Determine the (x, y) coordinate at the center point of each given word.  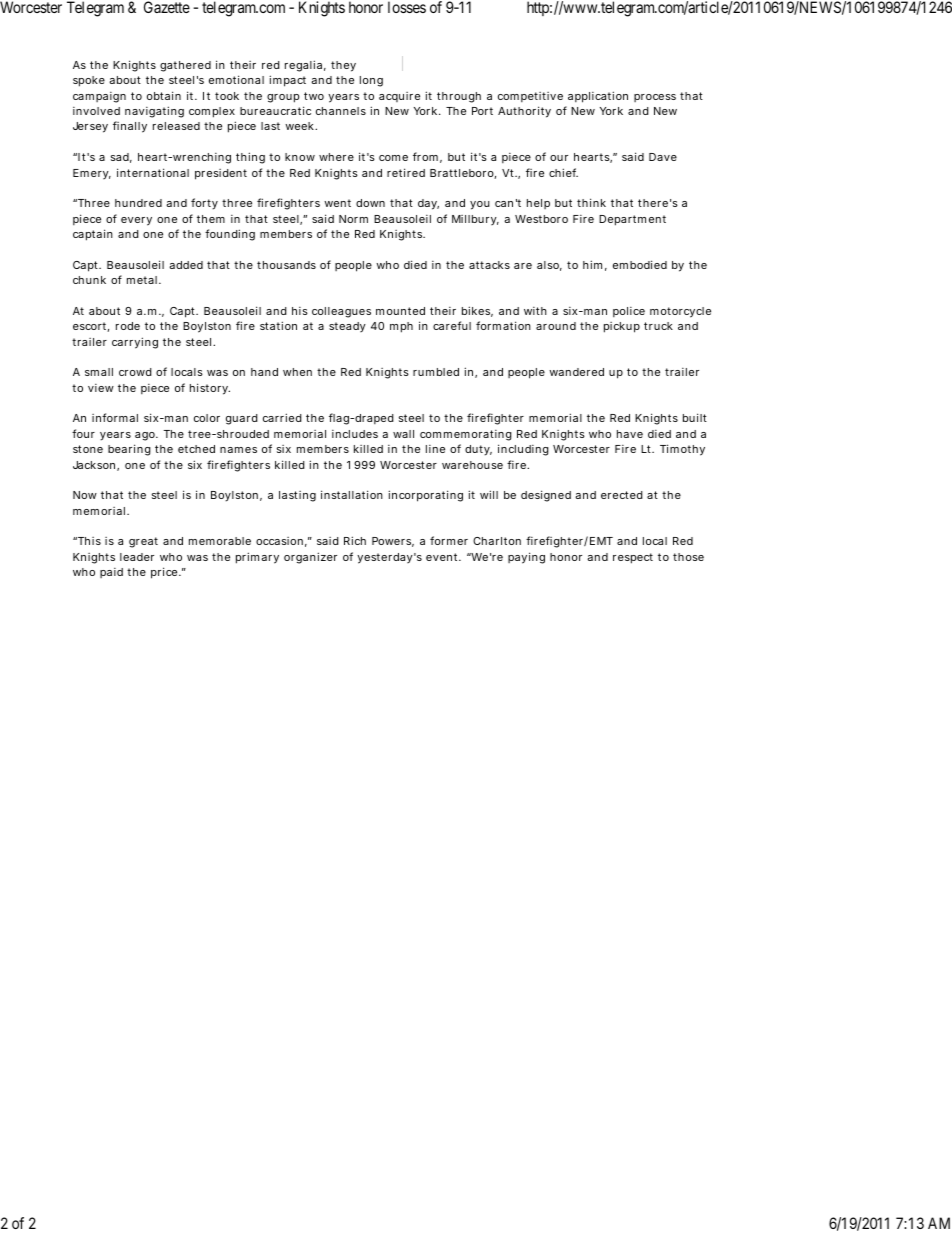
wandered (576, 372)
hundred (138, 203)
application (598, 97)
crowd (135, 372)
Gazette (167, 7)
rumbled (436, 372)
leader (137, 557)
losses (407, 7)
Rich (355, 540)
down (370, 203)
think (591, 202)
